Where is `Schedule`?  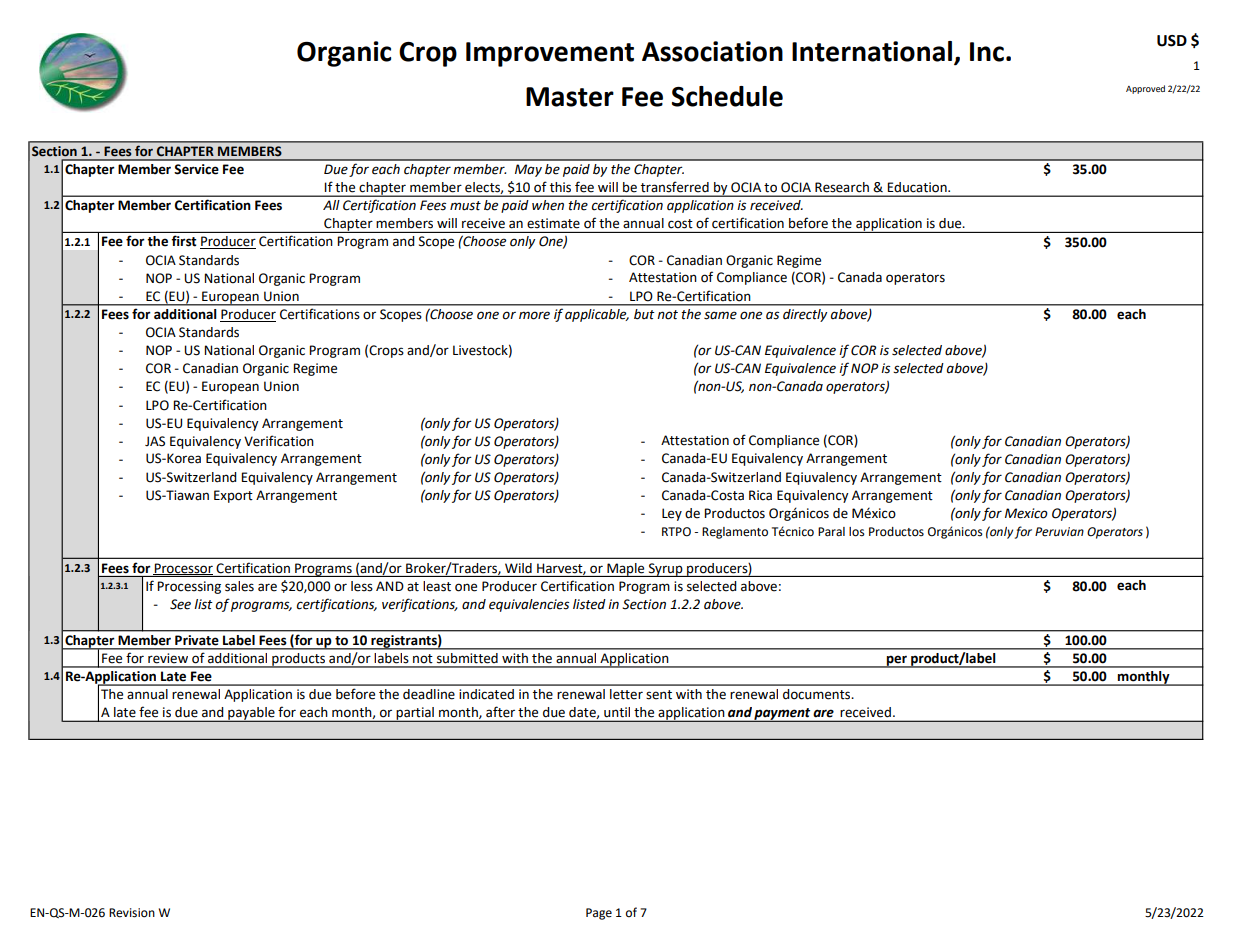
Schedule is located at coordinates (727, 96).
